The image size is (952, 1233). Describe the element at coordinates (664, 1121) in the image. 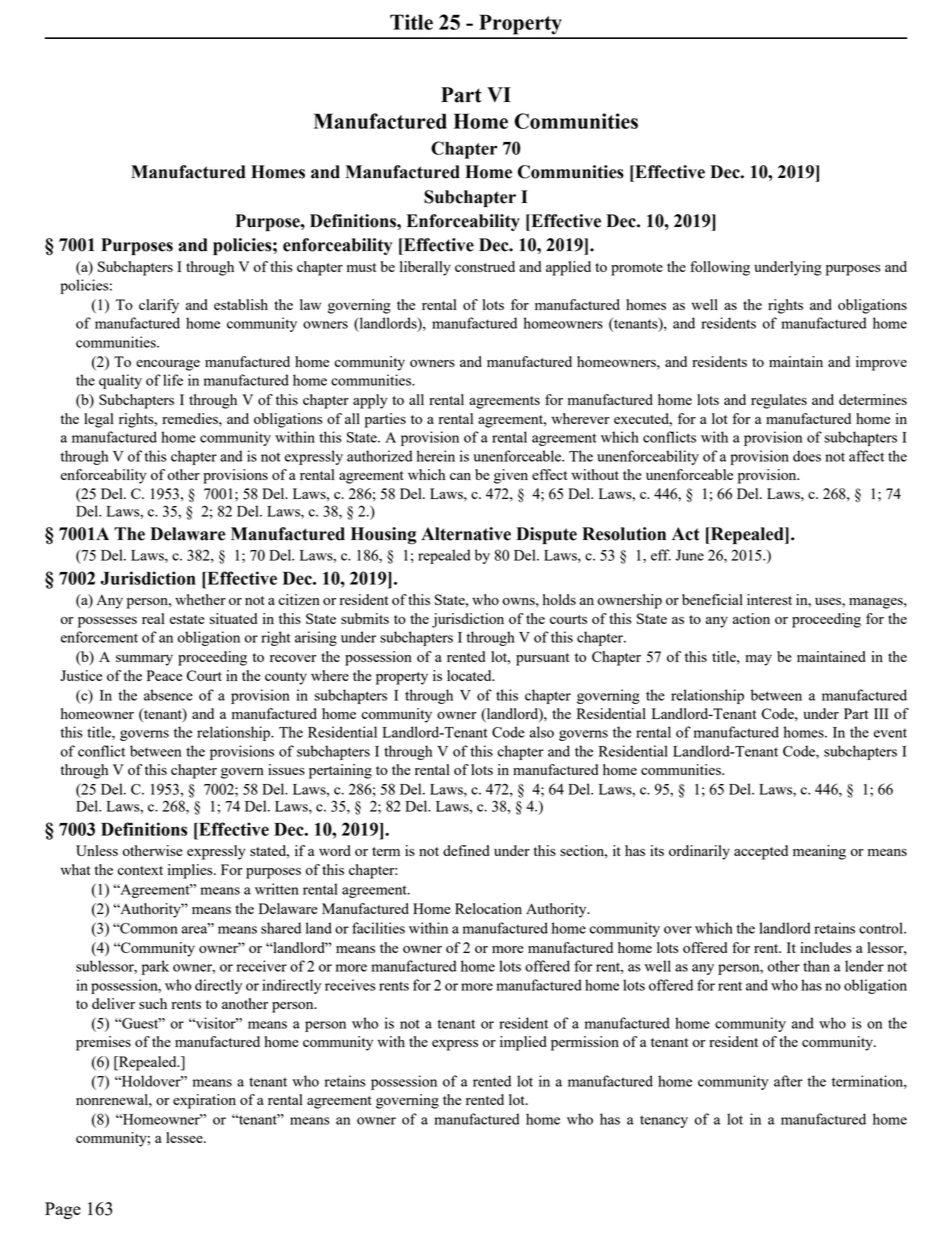

I see `tenancy` at that location.
